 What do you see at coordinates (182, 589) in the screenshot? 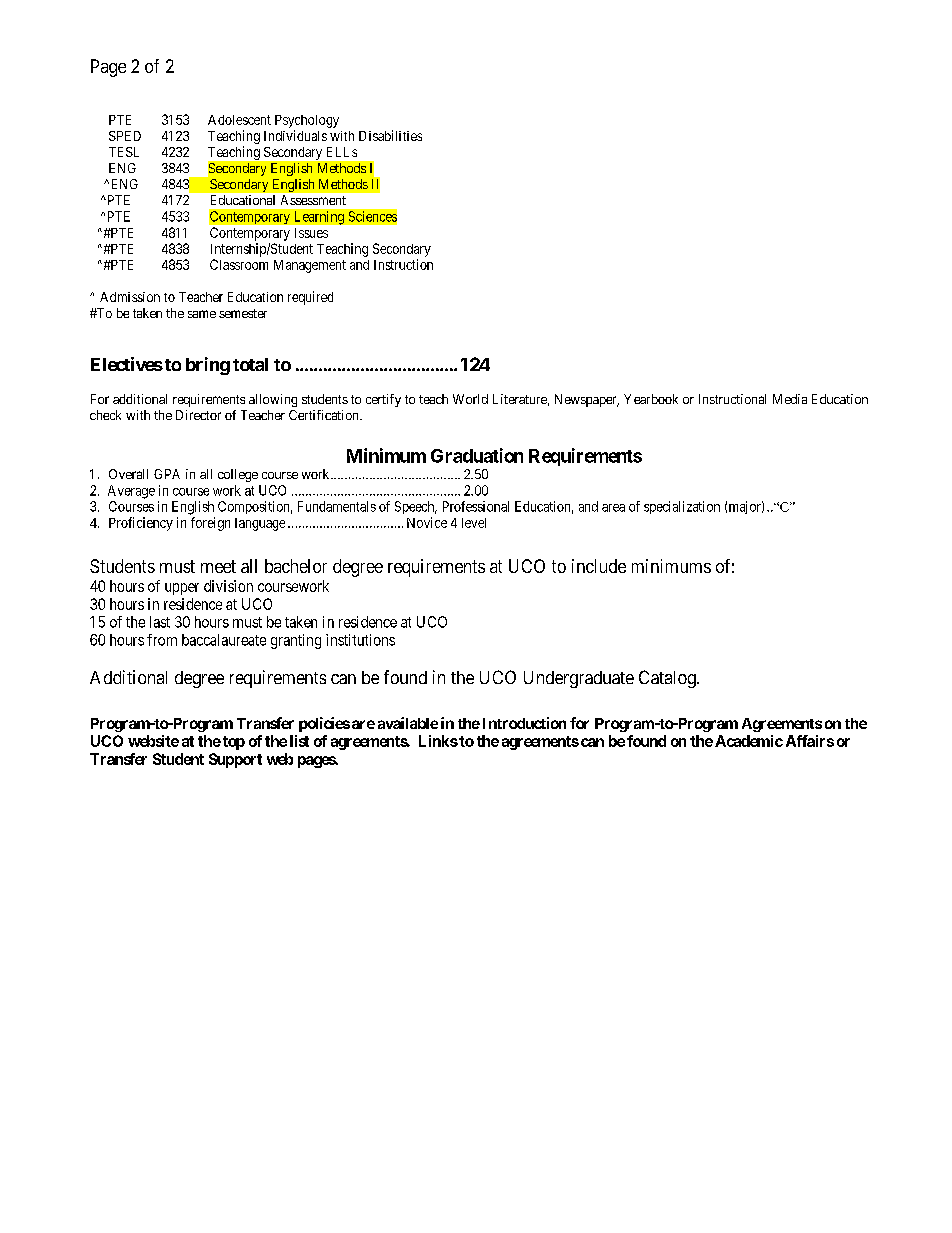
I see `upper` at bounding box center [182, 589].
